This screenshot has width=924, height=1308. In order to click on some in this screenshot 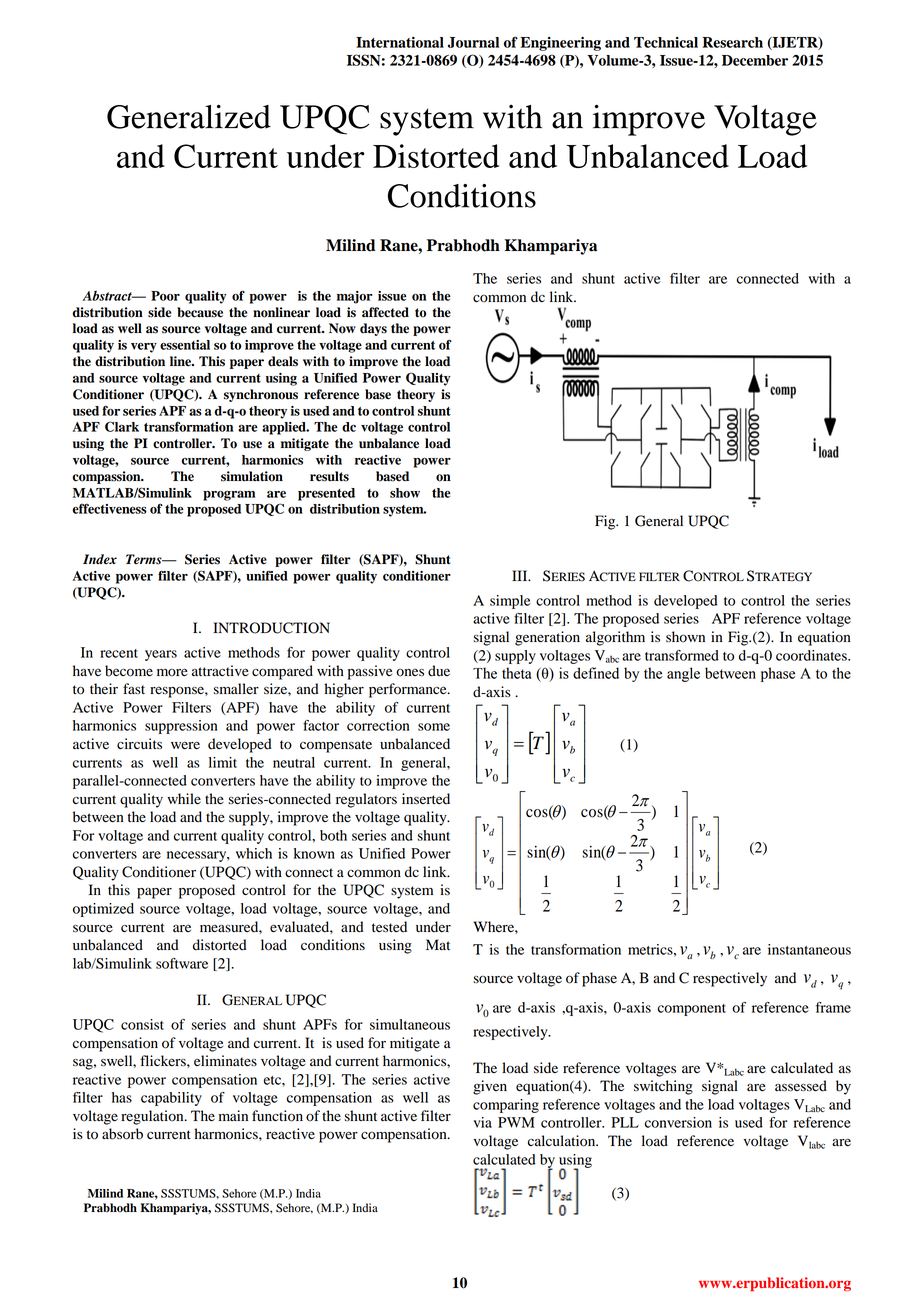, I will do `click(434, 727)`.
